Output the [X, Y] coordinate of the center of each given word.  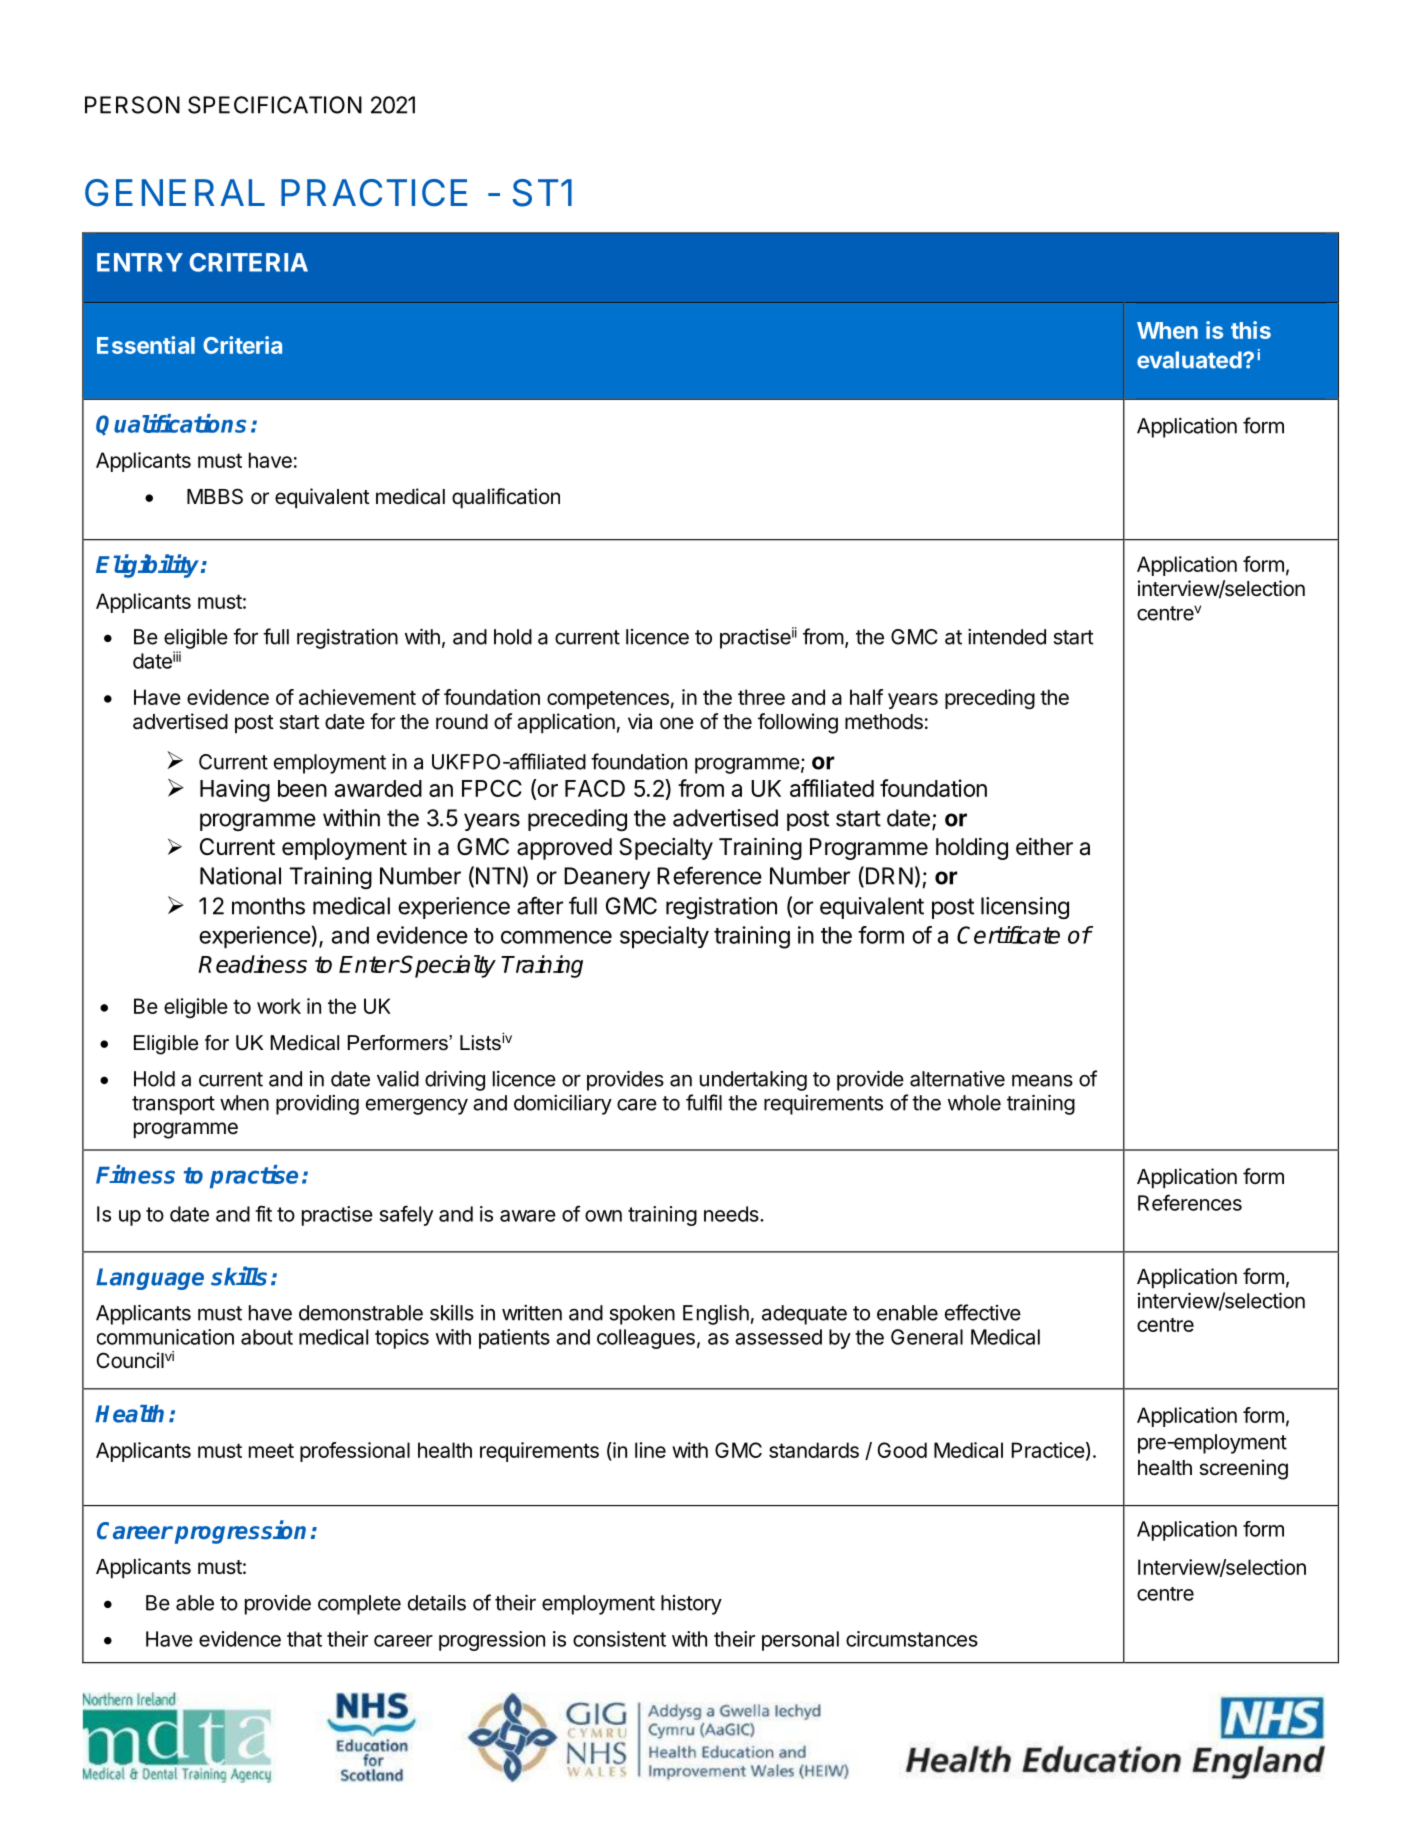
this [1251, 330]
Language [150, 1279]
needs [731, 1214]
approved [564, 849]
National [240, 876]
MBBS [215, 496]
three [761, 697]
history [691, 1605]
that [304, 1639]
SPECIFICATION [275, 105]
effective [983, 1312]
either [1044, 847]
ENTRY [140, 262]
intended [1007, 637]
